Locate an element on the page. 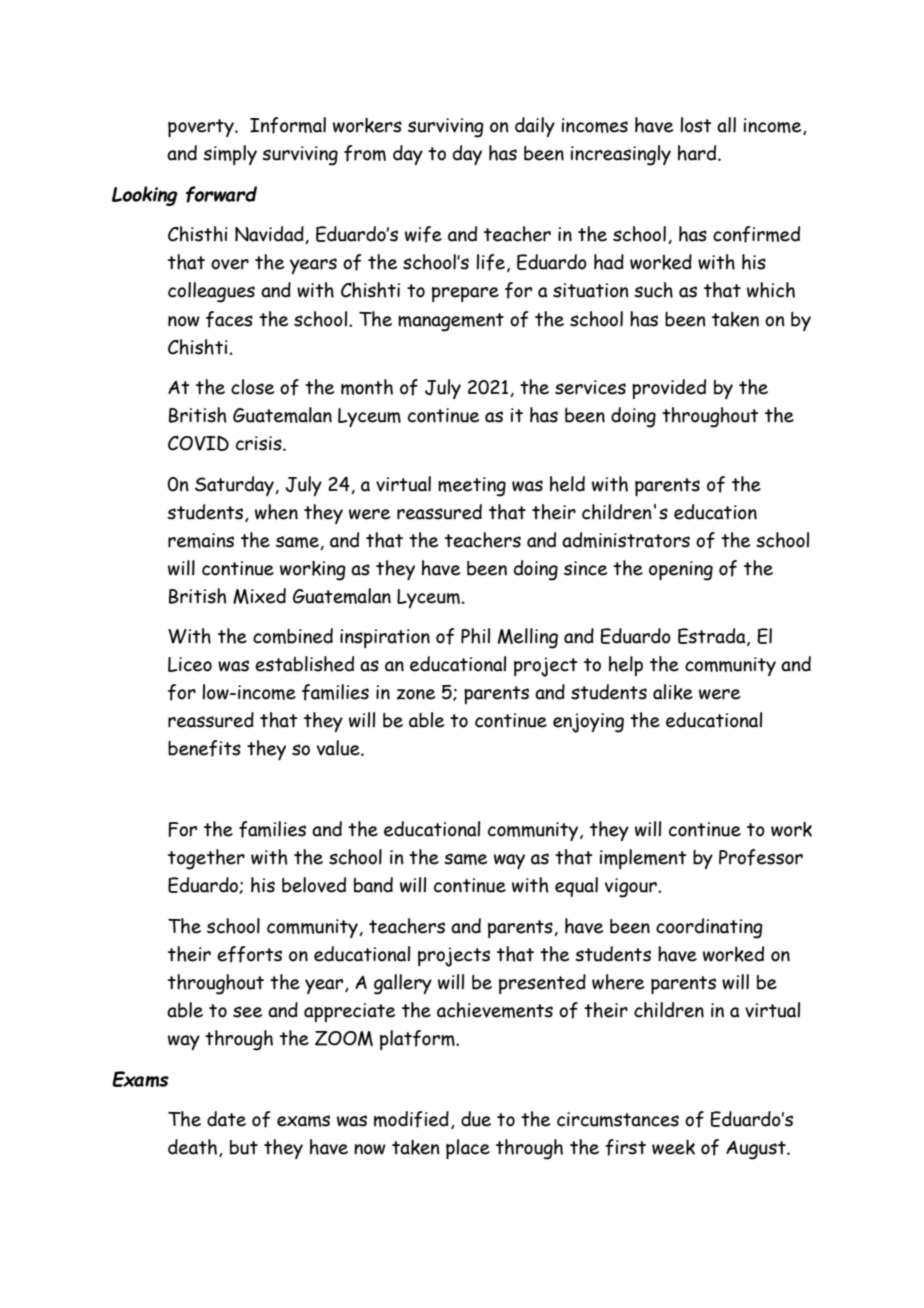 Image resolution: width=924 pixels, height=1308 pixels. Estrada is located at coordinates (713, 637).
